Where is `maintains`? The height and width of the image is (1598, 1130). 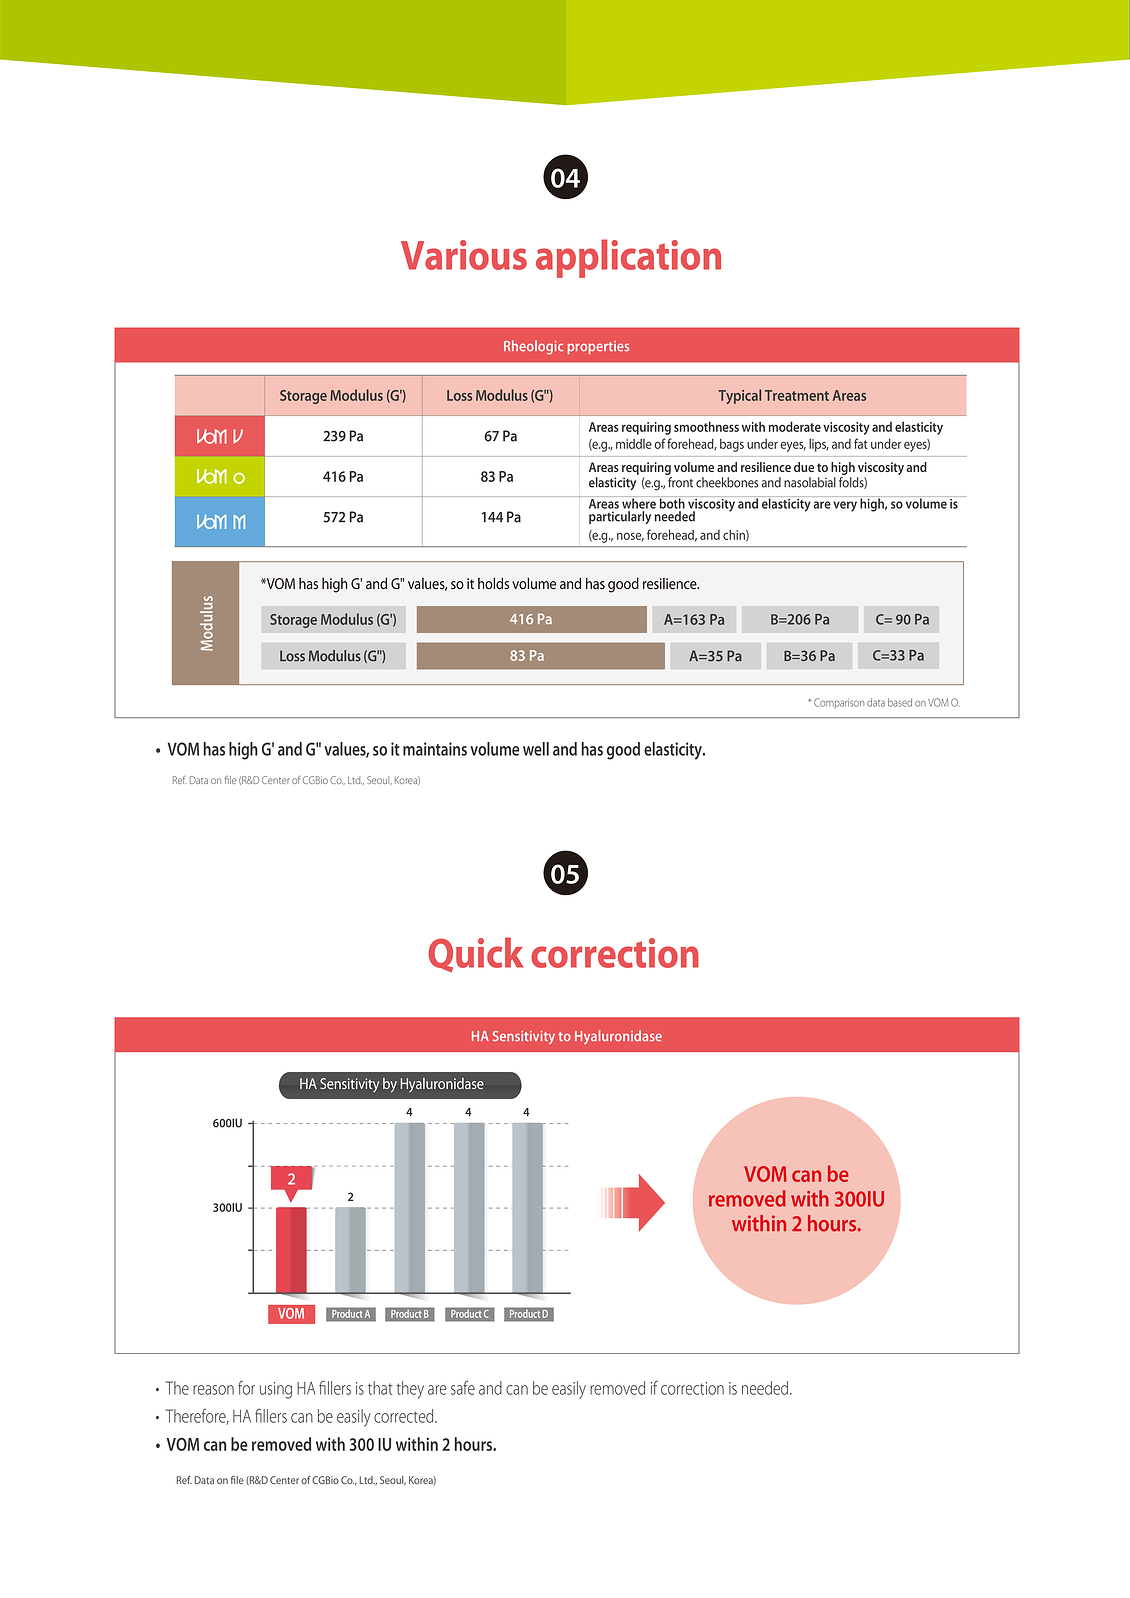
maintains is located at coordinates (435, 749).
